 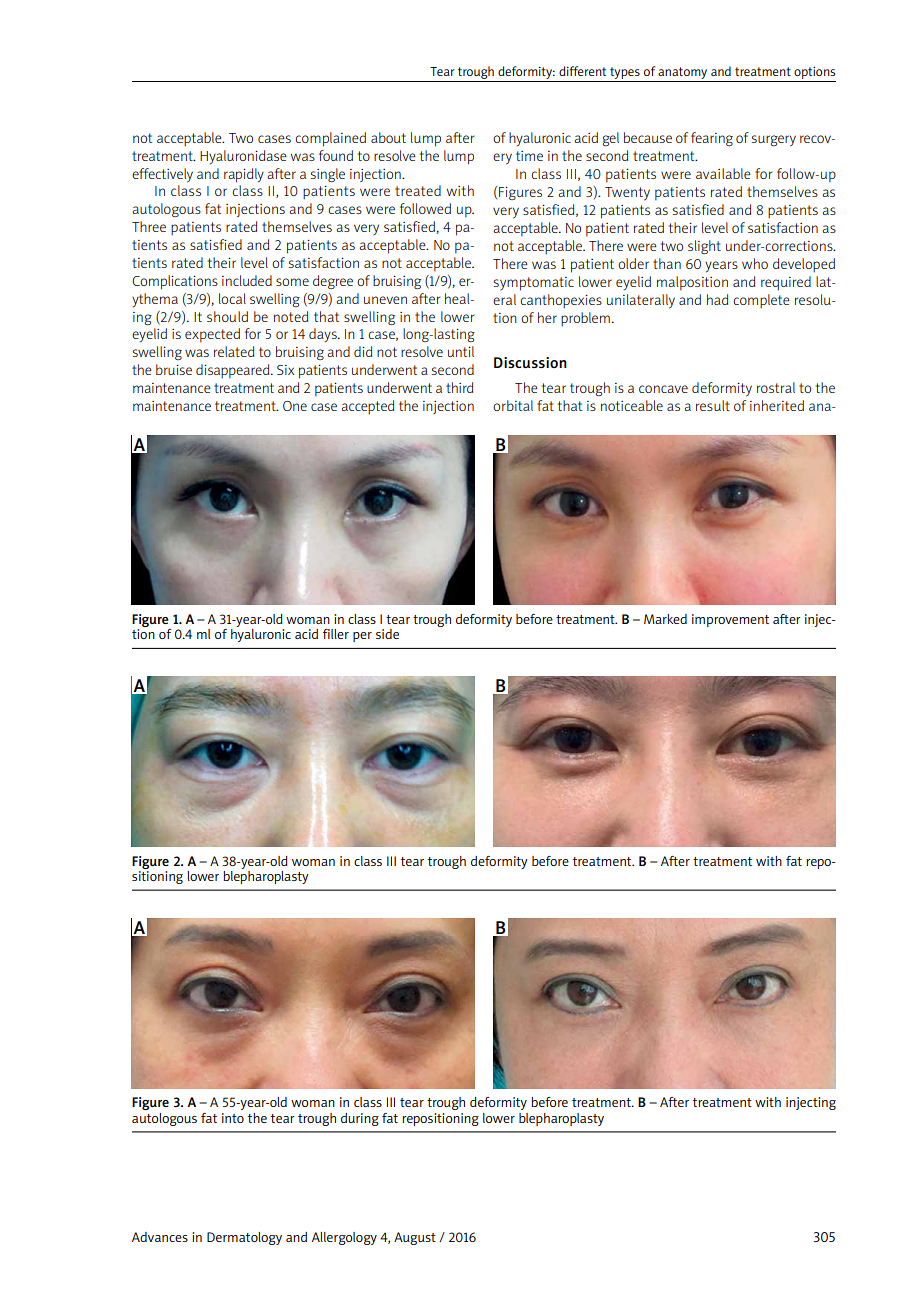 I want to click on side, so click(x=387, y=634).
